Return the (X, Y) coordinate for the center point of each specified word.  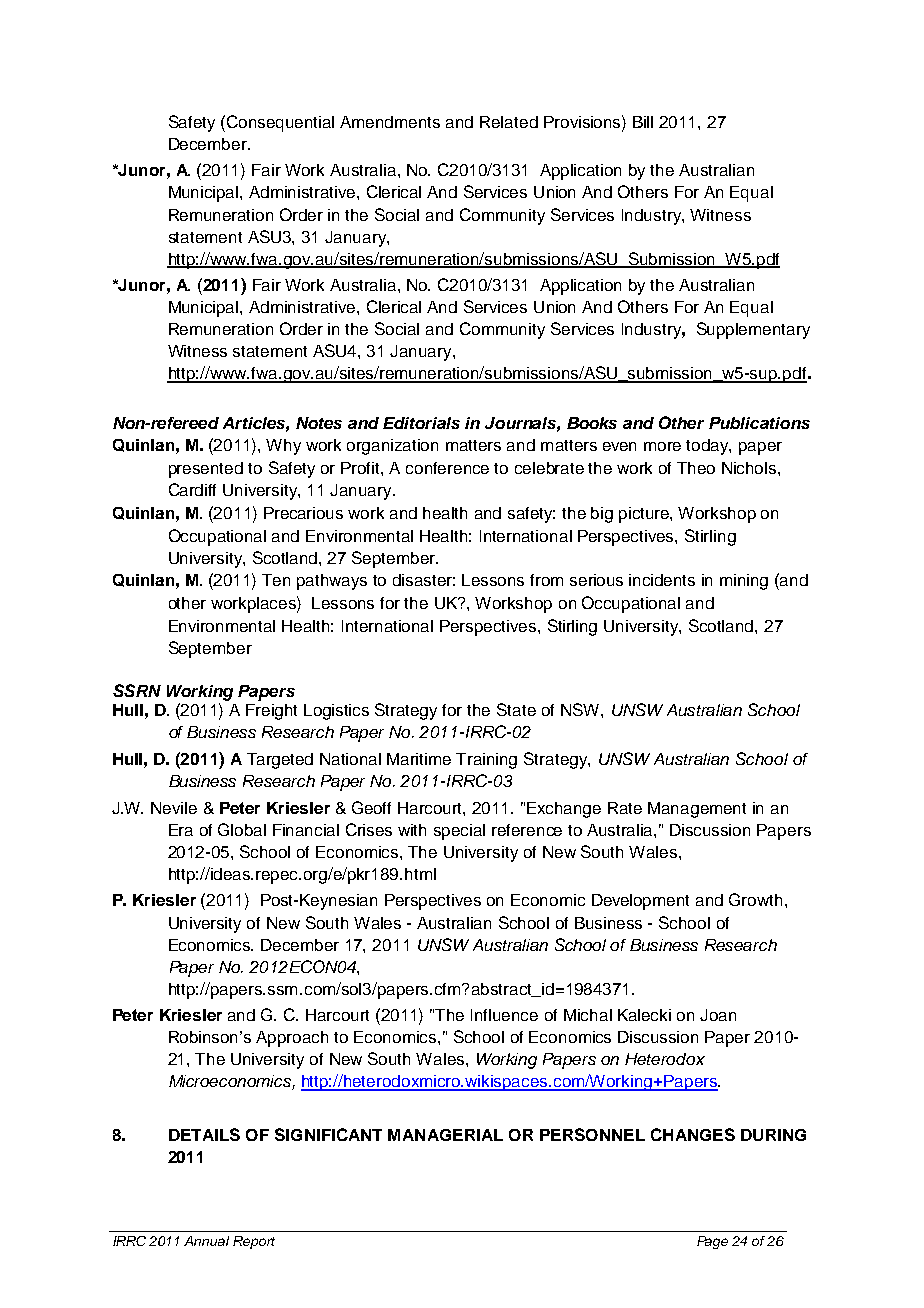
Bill (643, 122)
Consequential (280, 123)
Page (712, 1242)
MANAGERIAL (445, 1135)
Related (509, 122)
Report (254, 1242)
